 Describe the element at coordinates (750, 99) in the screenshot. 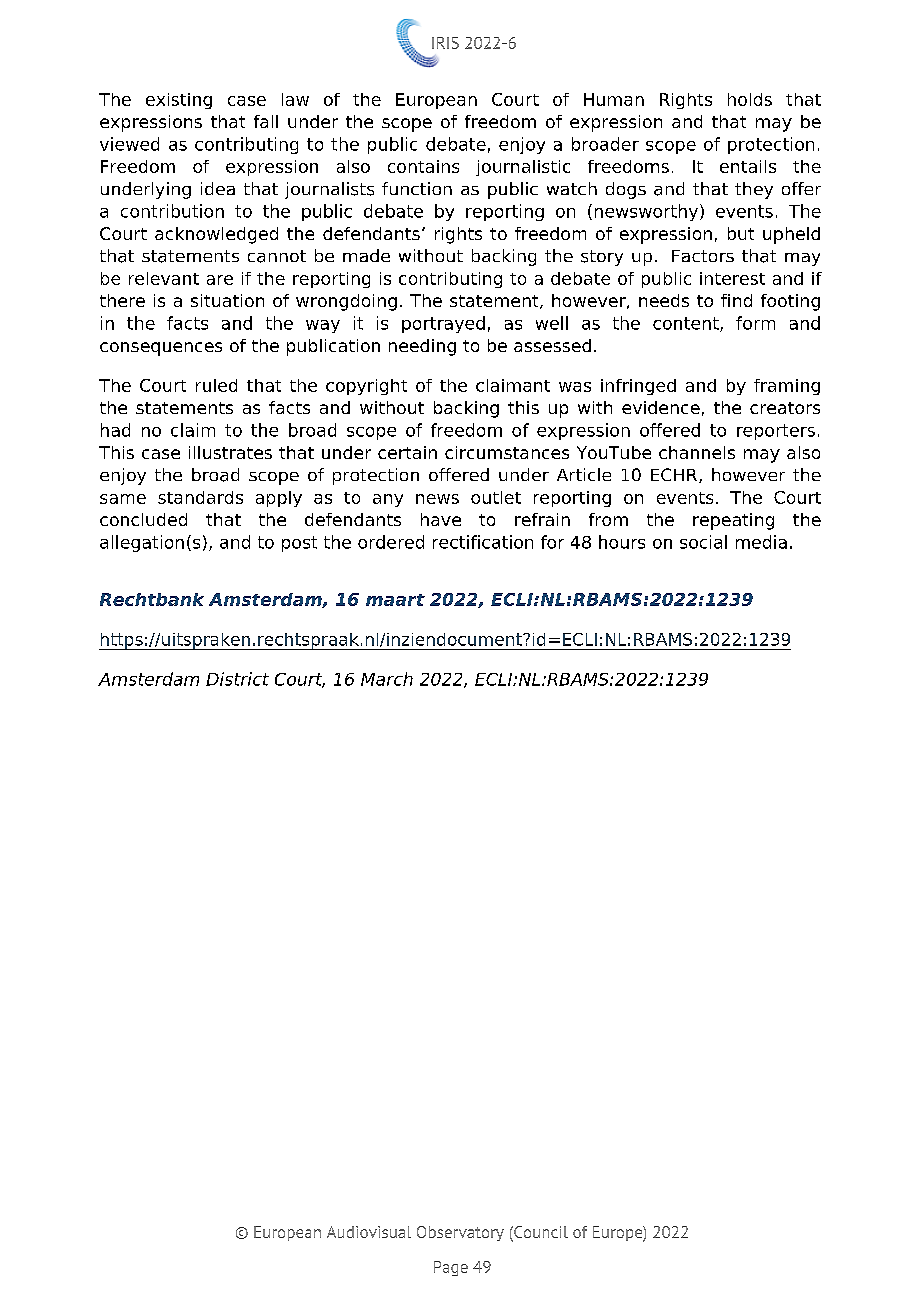

I see `holds` at that location.
